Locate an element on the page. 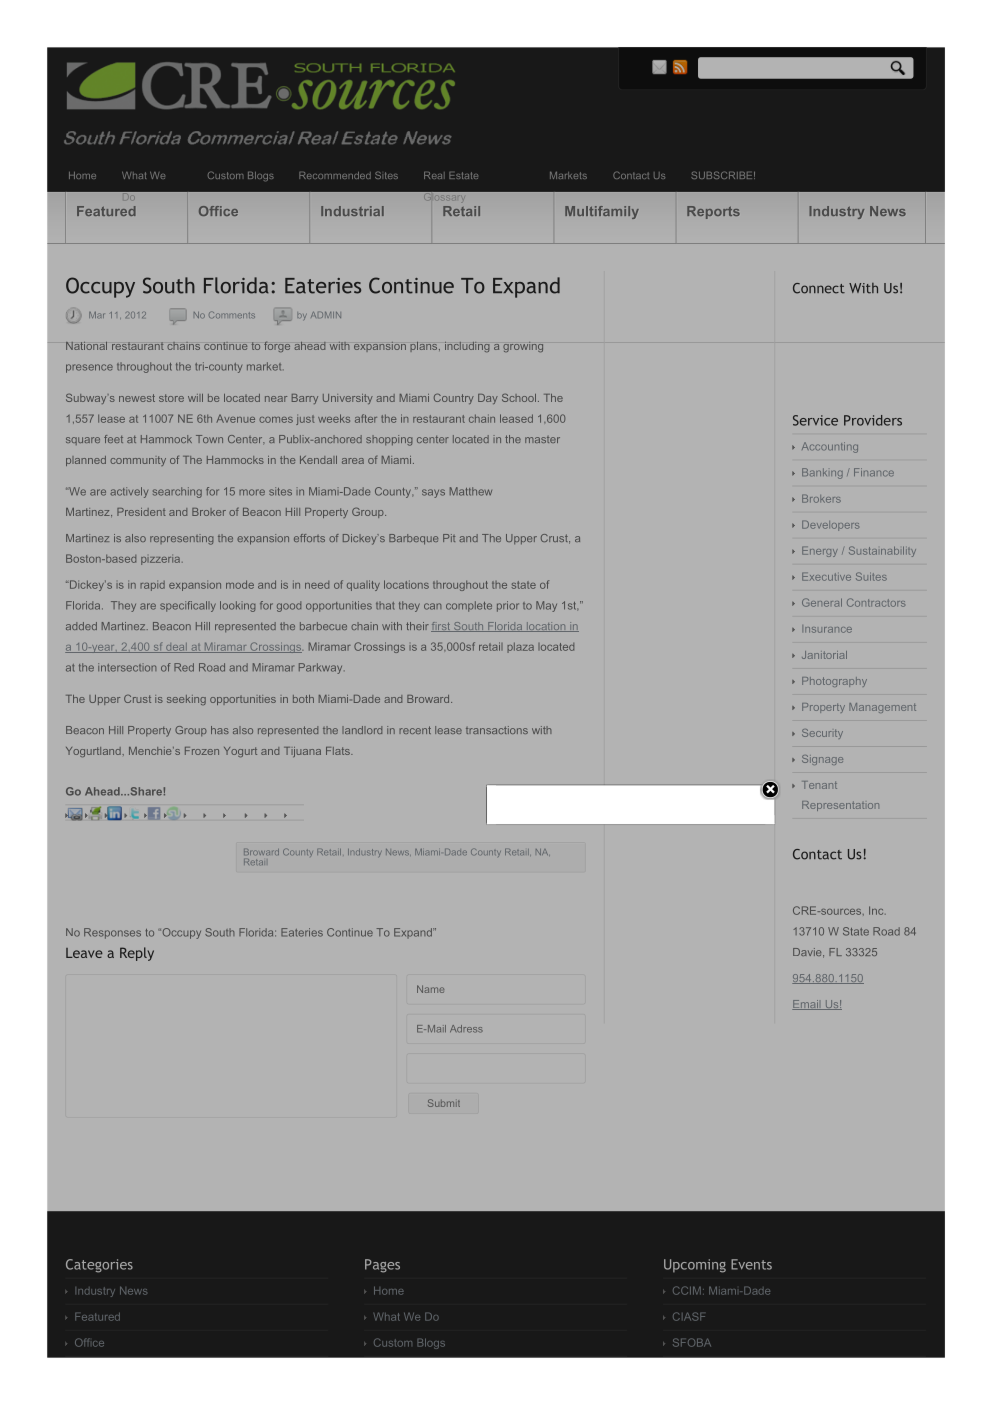  Reports is located at coordinates (713, 212).
